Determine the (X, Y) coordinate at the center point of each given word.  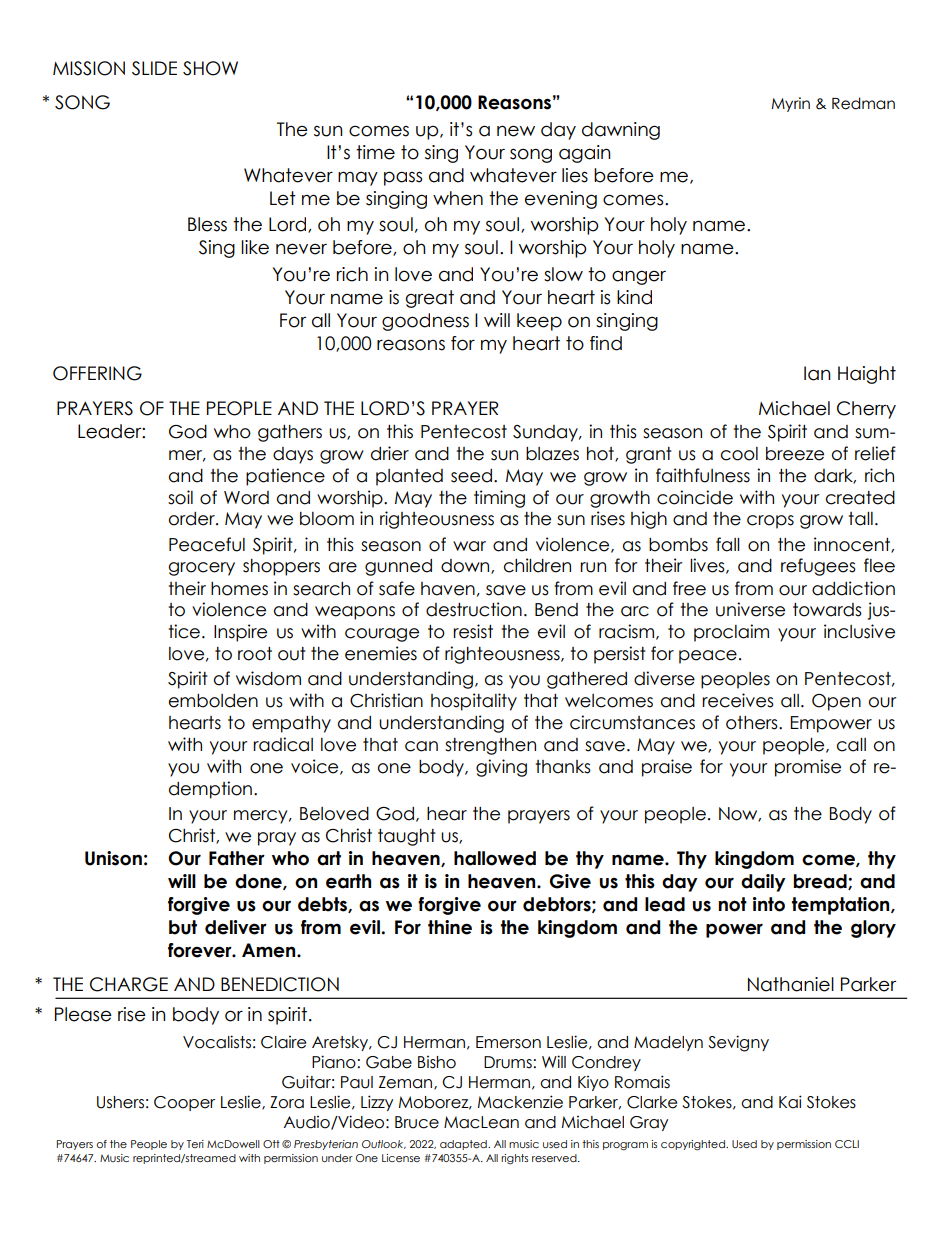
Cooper (184, 1103)
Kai (790, 1102)
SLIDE (154, 68)
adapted (464, 1145)
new (516, 131)
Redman (863, 103)
